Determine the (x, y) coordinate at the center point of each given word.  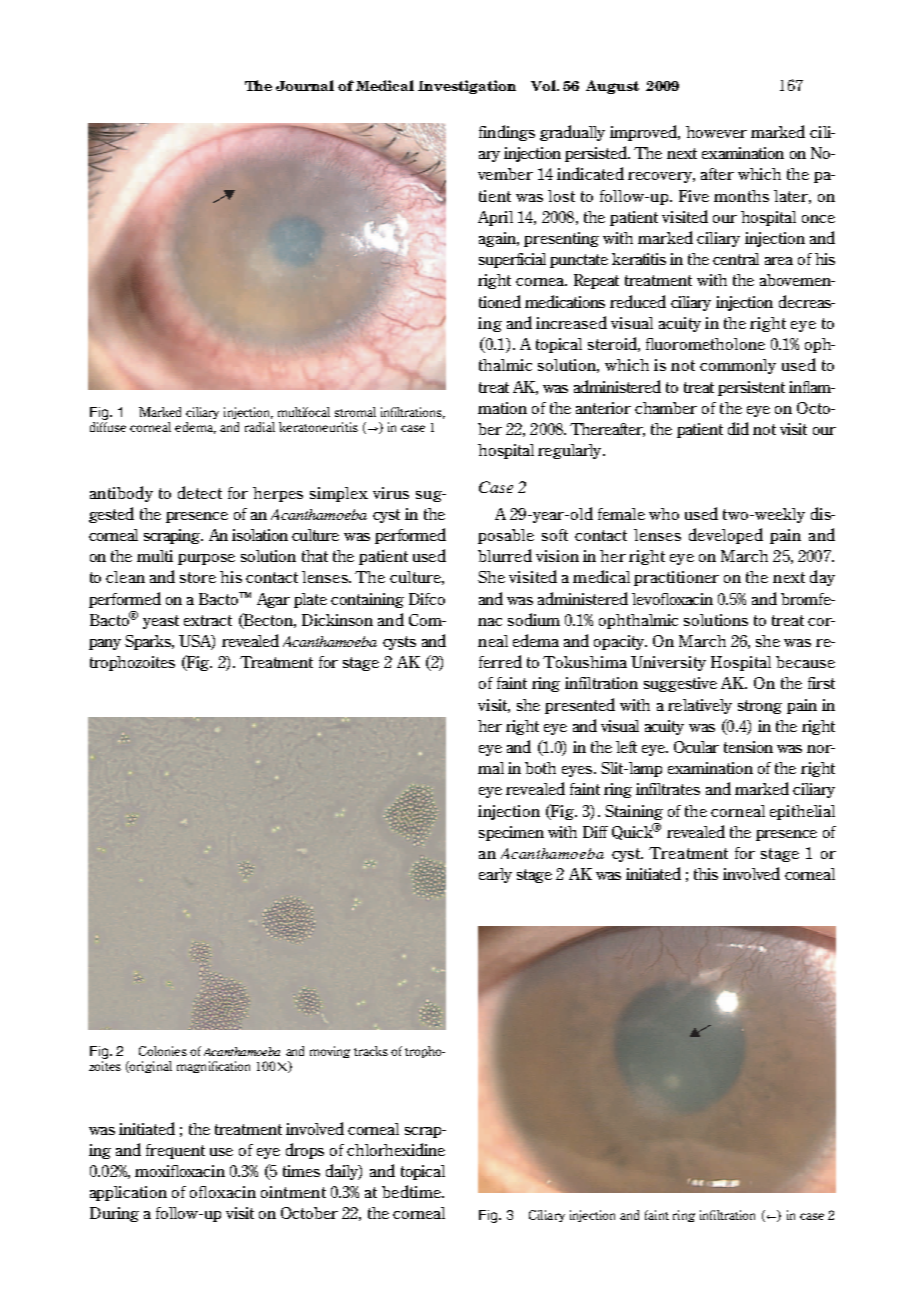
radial (260, 427)
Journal (305, 85)
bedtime (412, 1191)
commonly (738, 366)
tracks (371, 1051)
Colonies (163, 1051)
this (706, 874)
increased (571, 322)
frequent (175, 1151)
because (805, 662)
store (198, 577)
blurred (505, 555)
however (716, 132)
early (495, 875)
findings (507, 133)
